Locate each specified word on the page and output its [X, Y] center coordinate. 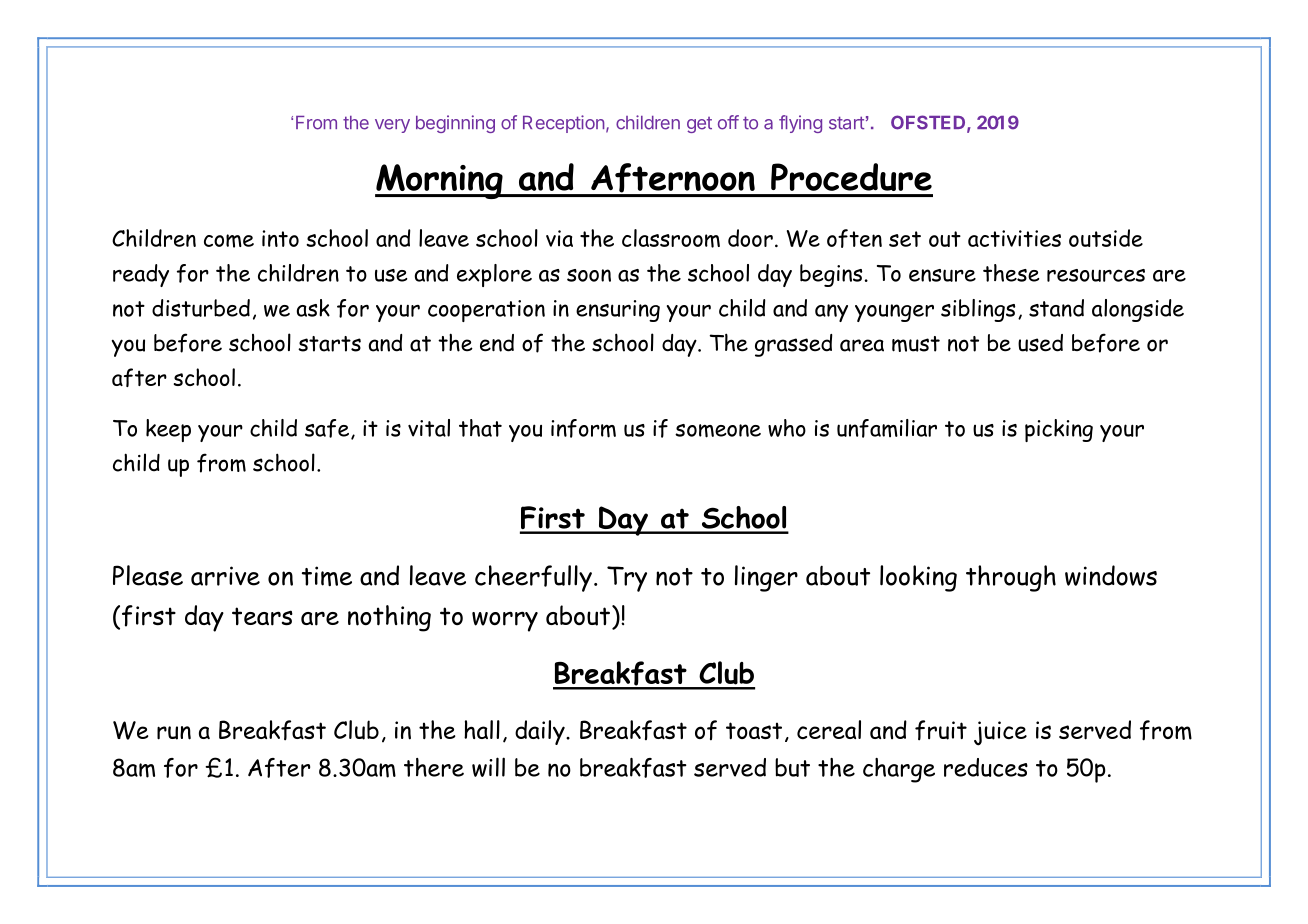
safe [327, 428]
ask [313, 308]
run [174, 733]
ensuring [618, 311]
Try [627, 579]
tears [262, 616]
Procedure [851, 177]
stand [1056, 308]
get [699, 125]
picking [1059, 430]
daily [541, 732]
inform [583, 428]
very [392, 126]
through [1011, 578]
